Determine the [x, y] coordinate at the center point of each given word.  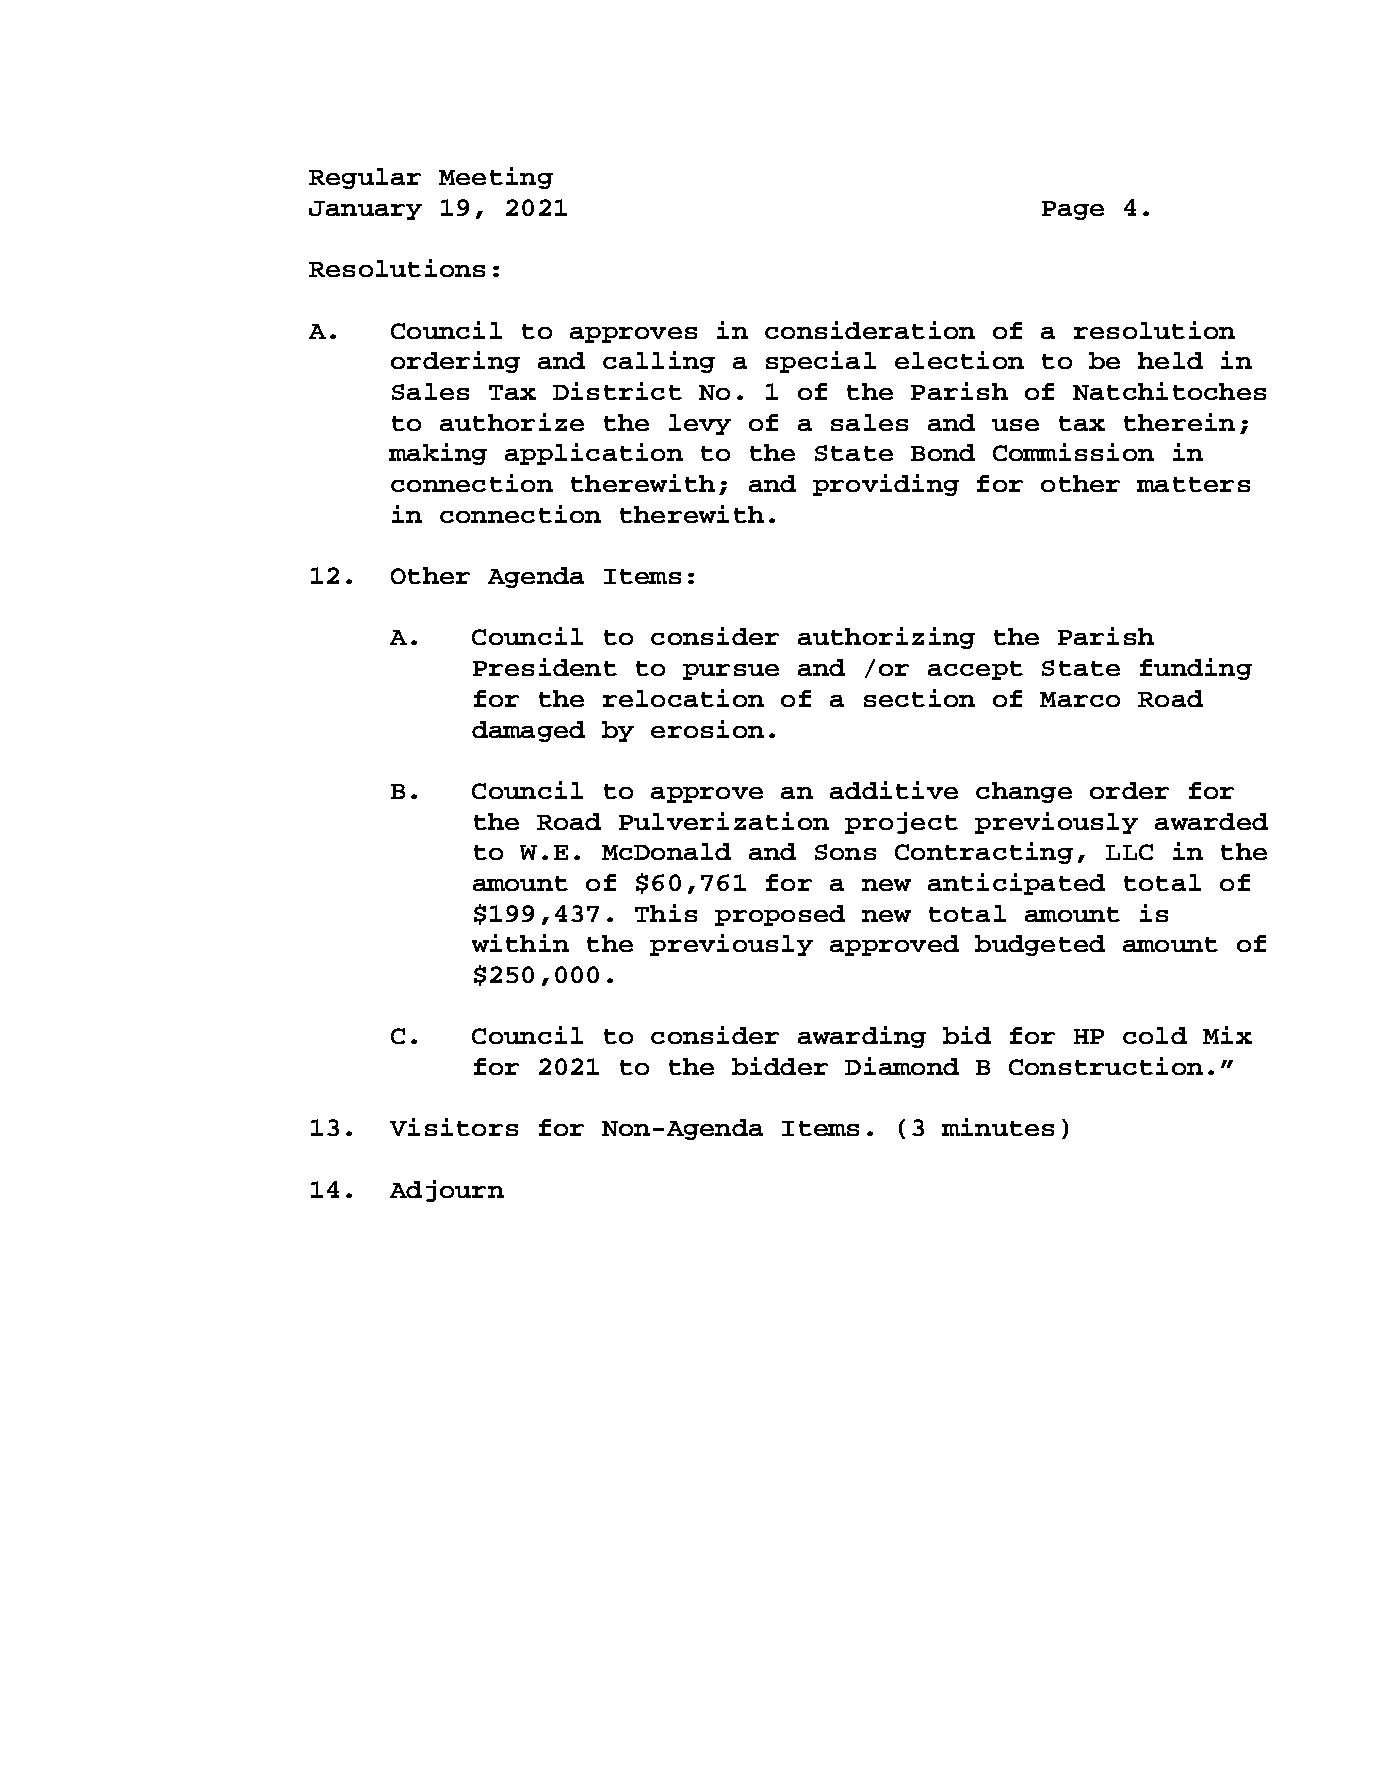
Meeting [496, 178]
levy [700, 424]
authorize [512, 422]
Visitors [454, 1127]
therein [1179, 422]
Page [1073, 210]
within [520, 943]
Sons [845, 852]
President [545, 667]
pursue [731, 672]
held [1170, 360]
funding [1196, 669]
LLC [1129, 852]
